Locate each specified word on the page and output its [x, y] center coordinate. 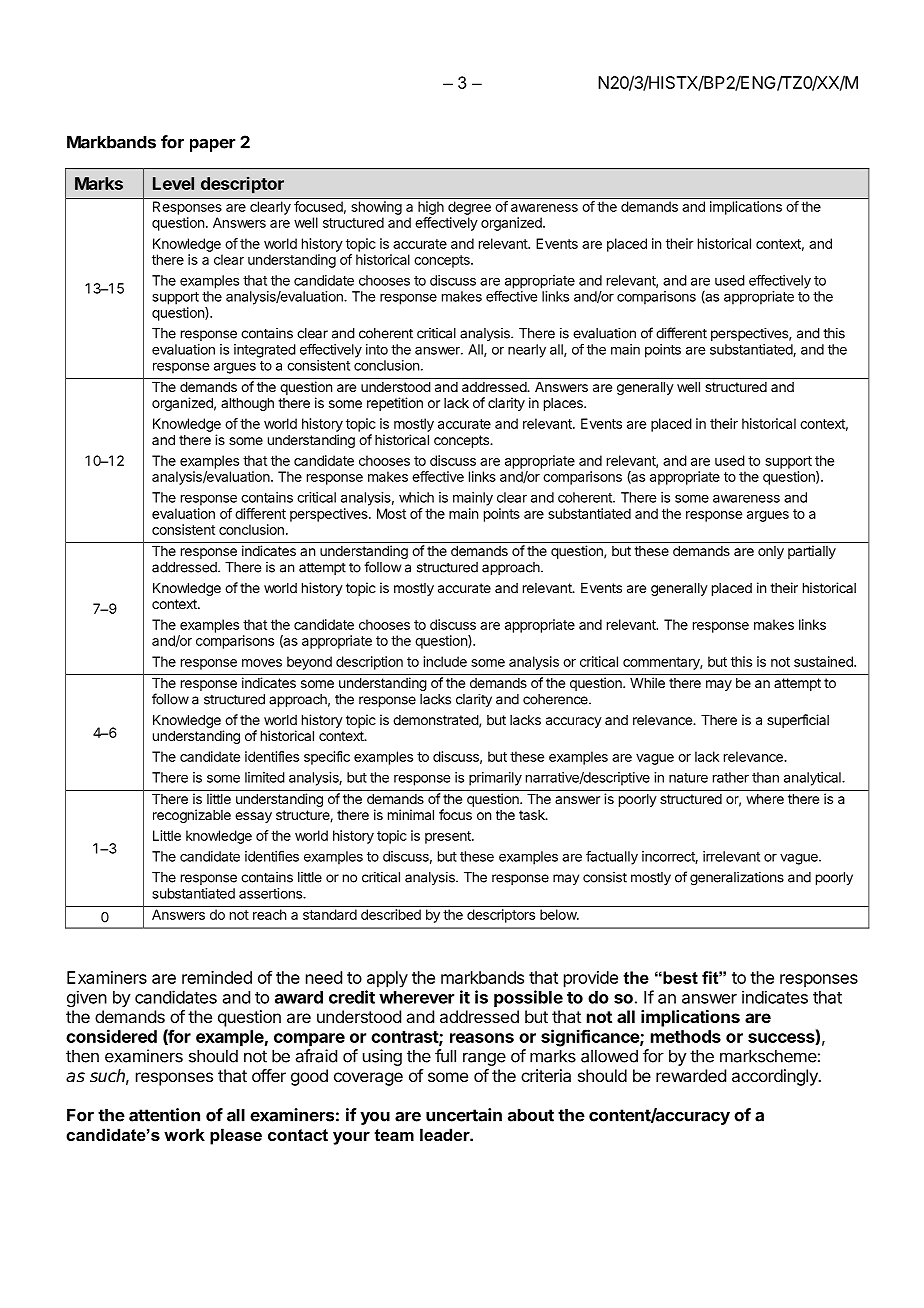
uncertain [464, 1115]
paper [212, 145]
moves [262, 663]
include [445, 661]
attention [164, 1115]
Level [173, 183]
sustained [824, 661]
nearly [527, 351]
